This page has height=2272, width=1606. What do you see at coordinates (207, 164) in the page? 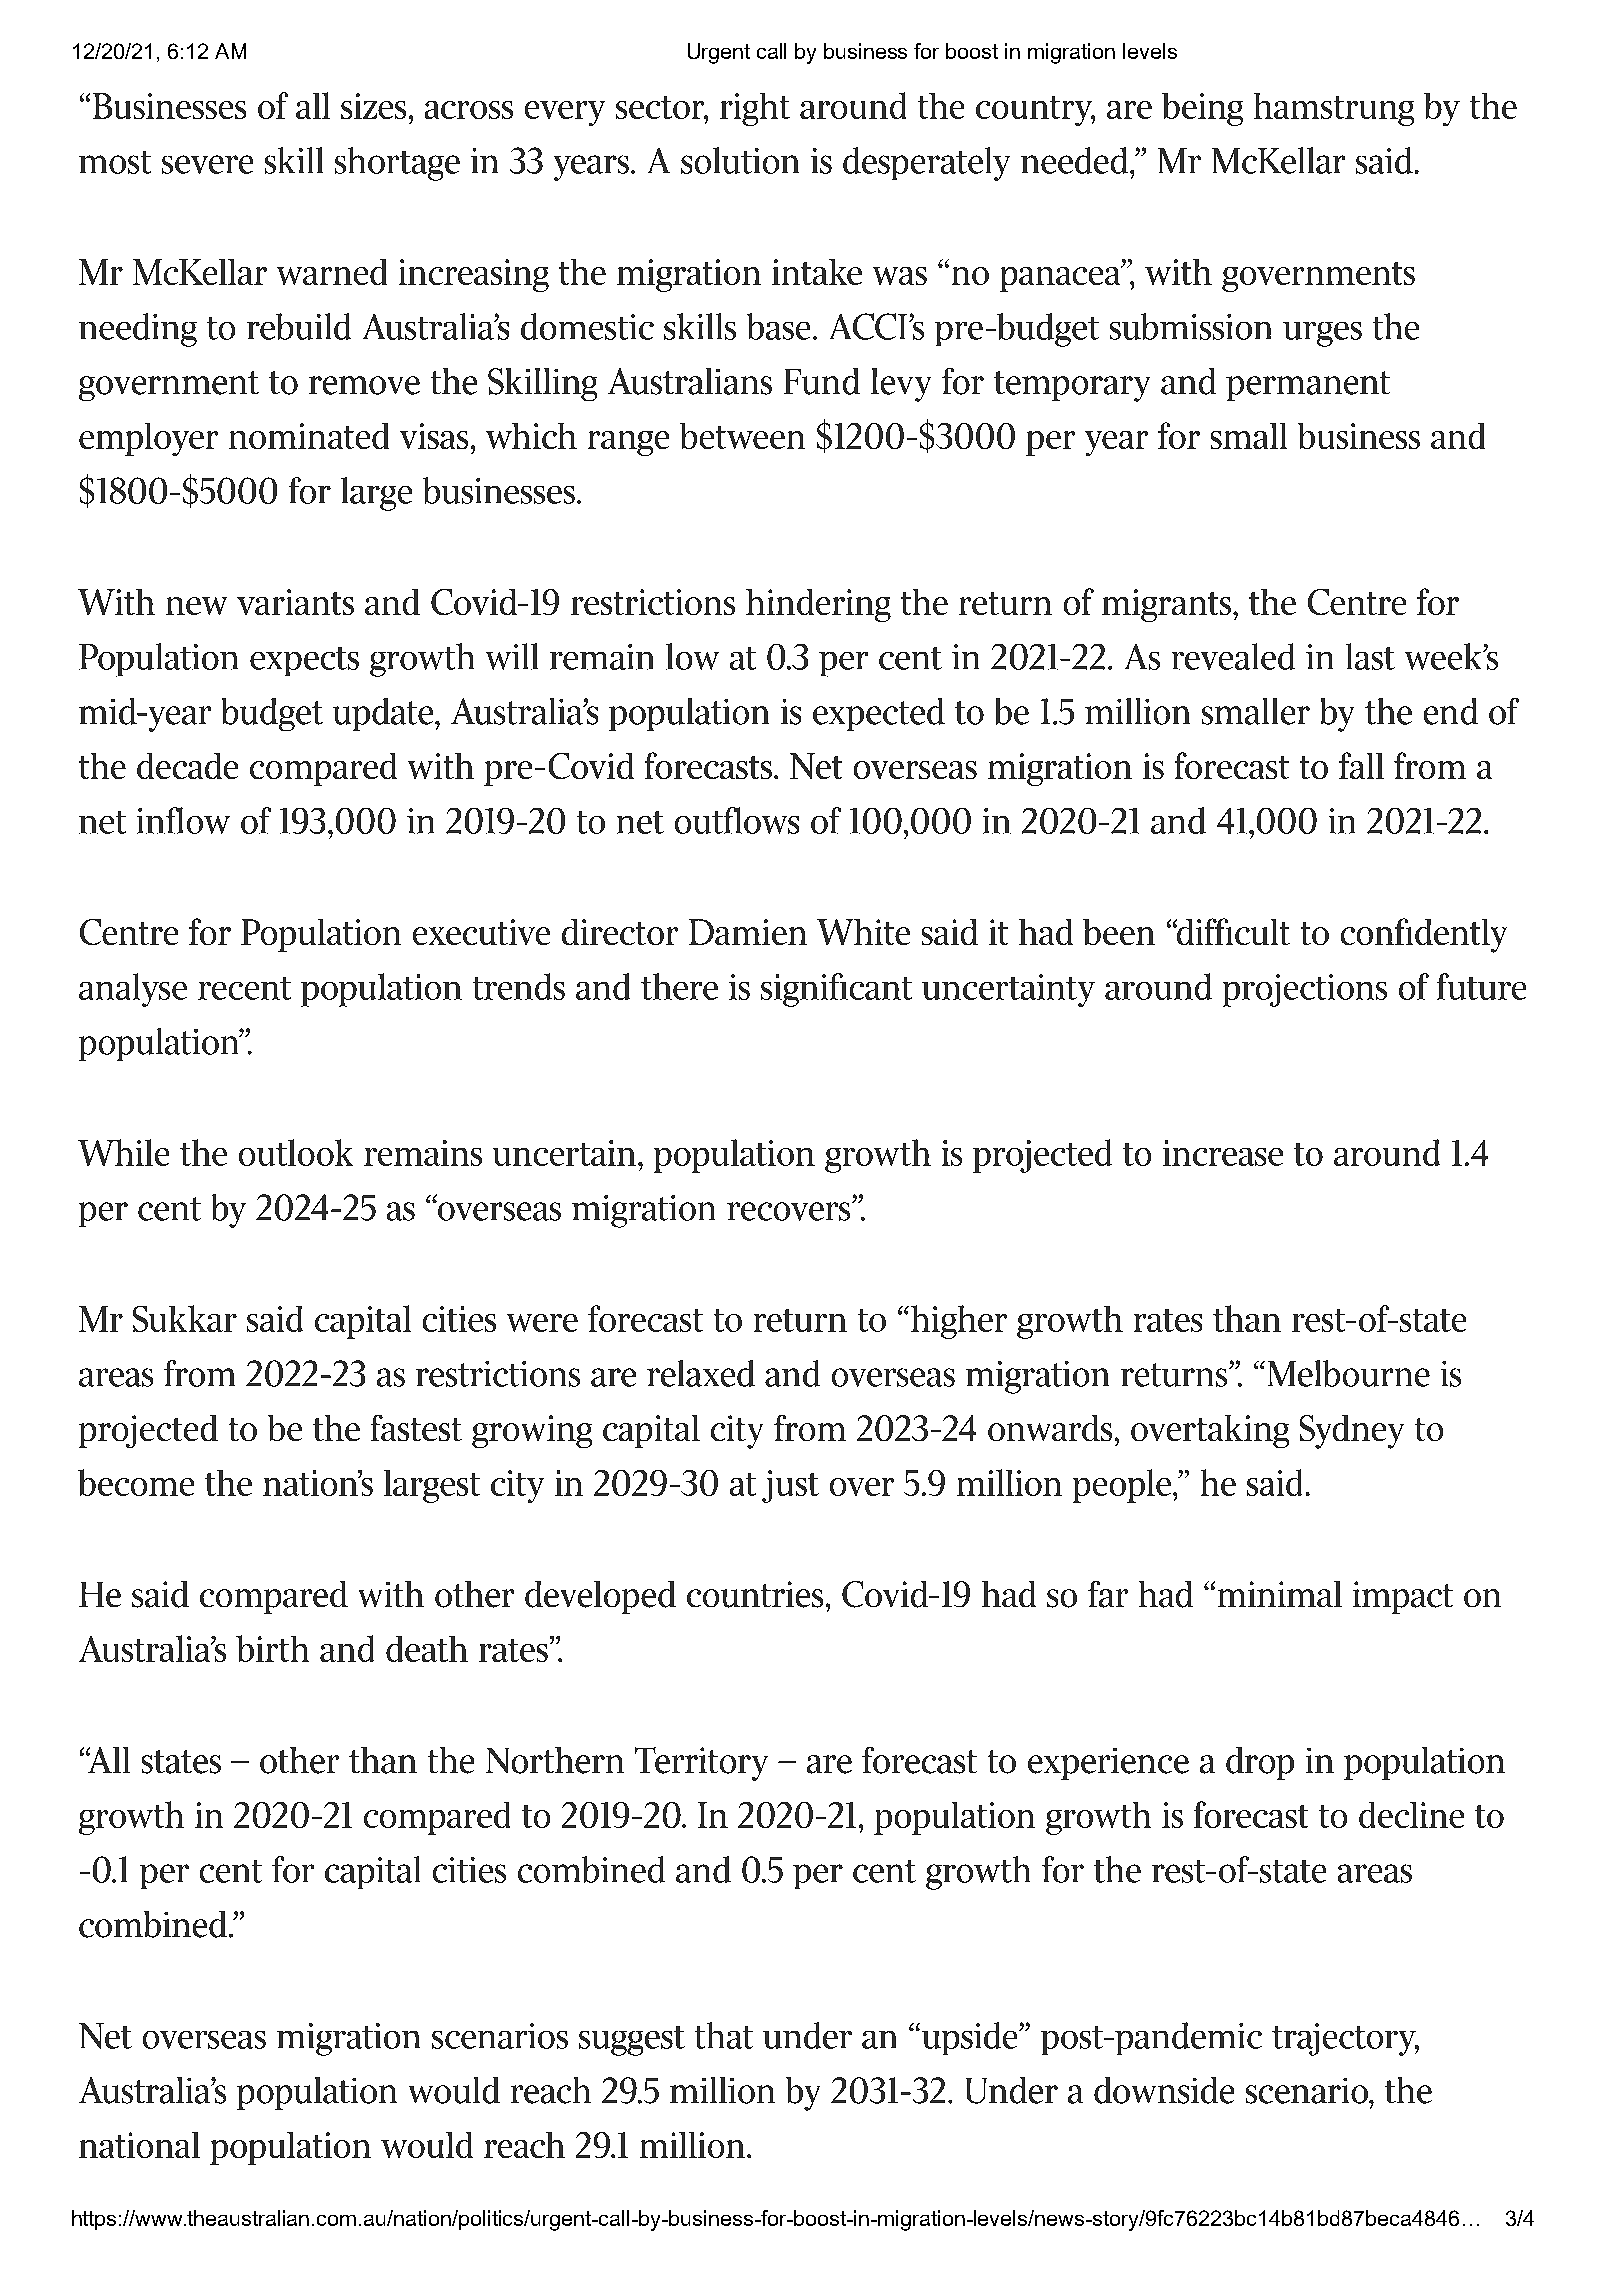
I see `severe` at bounding box center [207, 164].
